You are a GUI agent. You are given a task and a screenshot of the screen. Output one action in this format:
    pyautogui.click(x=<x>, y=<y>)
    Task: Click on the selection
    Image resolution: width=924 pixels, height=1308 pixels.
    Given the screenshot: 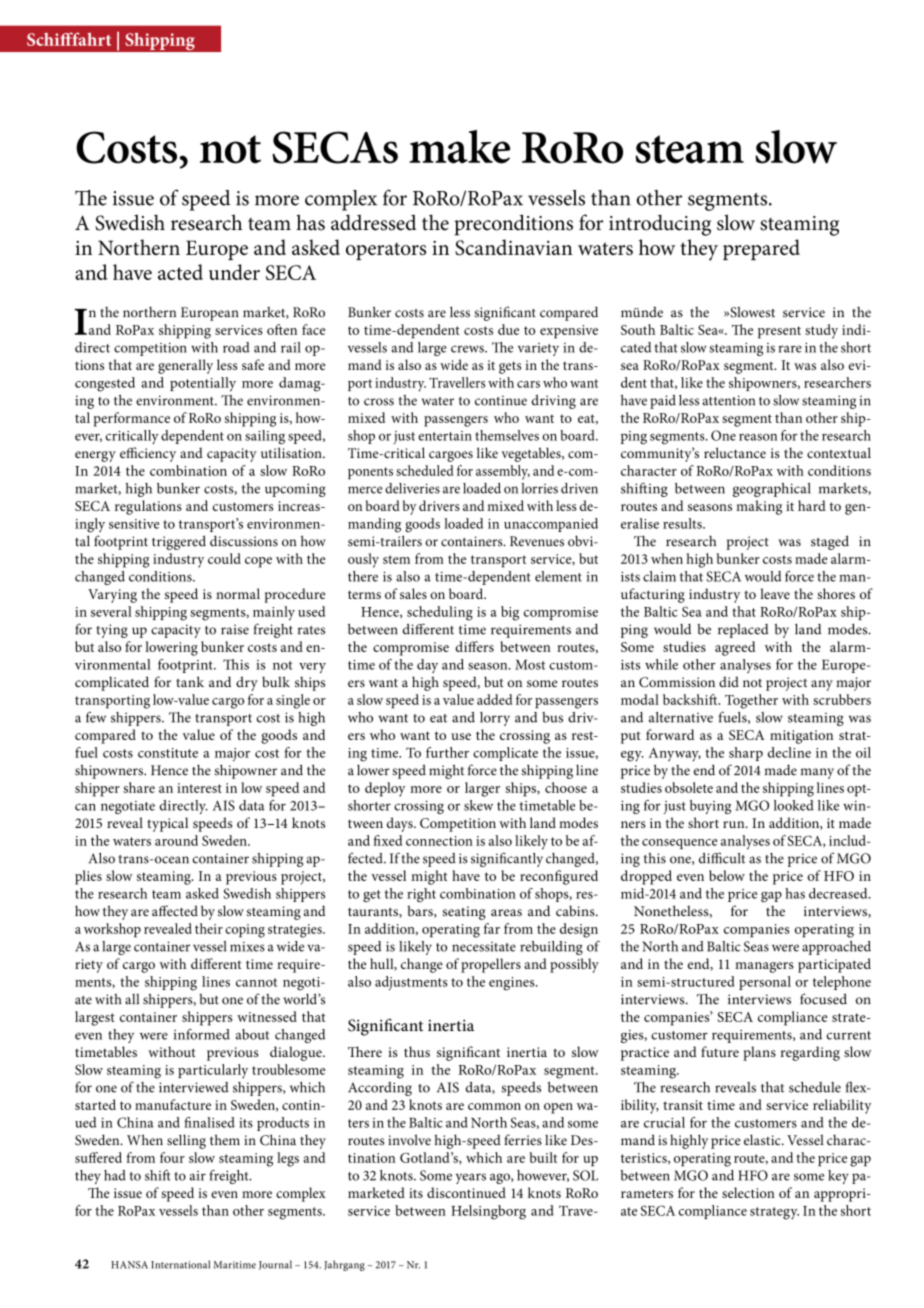 What is the action you would take?
    pyautogui.click(x=748, y=1192)
